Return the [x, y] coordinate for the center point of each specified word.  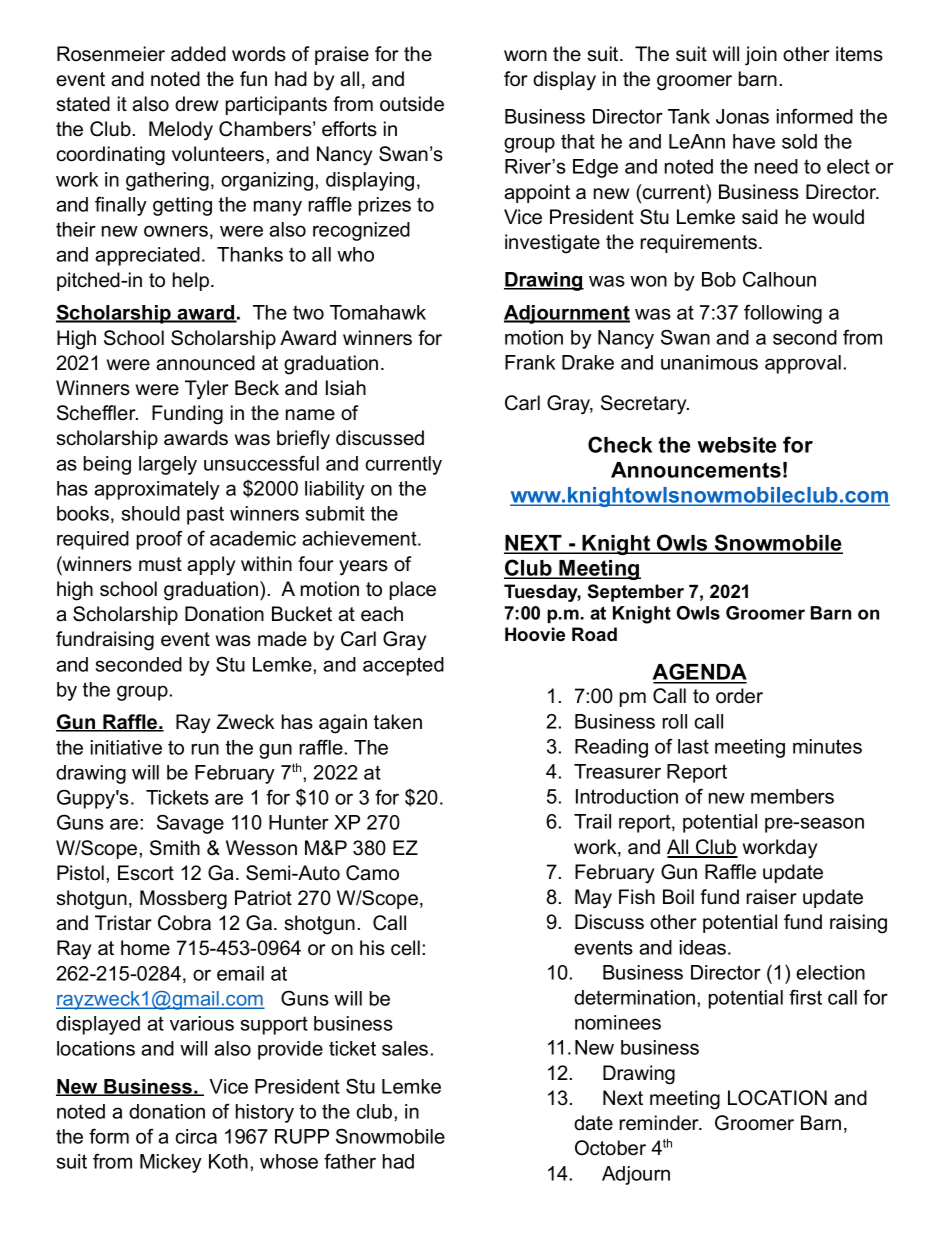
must [160, 564]
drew [196, 104]
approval [803, 364]
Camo [372, 873]
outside [412, 104]
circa [196, 1136]
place [413, 590]
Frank [530, 362]
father [350, 1161]
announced [205, 363]
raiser [772, 897]
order [739, 696]
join [761, 56]
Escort [146, 873]
